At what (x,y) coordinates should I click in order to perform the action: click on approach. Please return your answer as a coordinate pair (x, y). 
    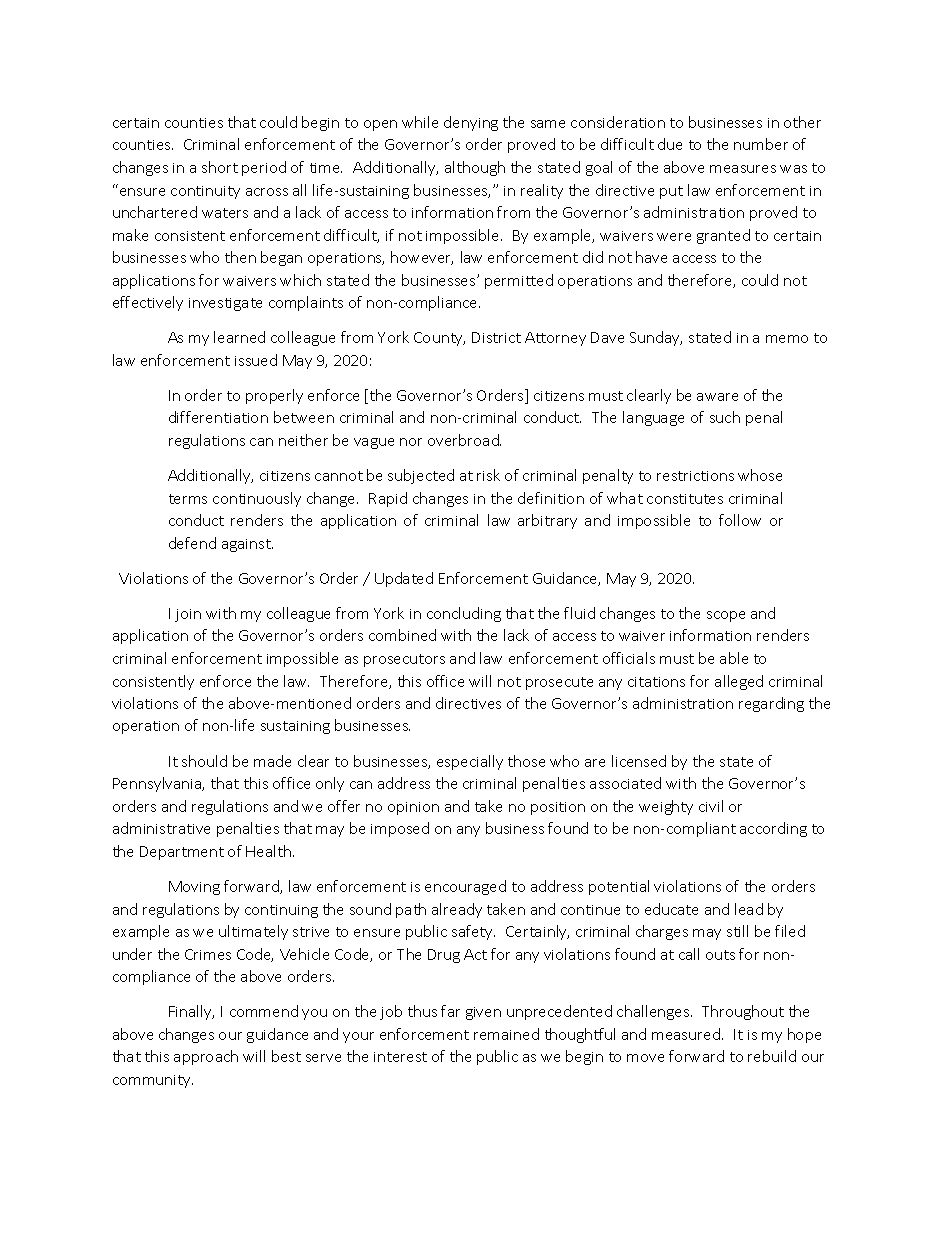
    Looking at the image, I should click on (206, 1057).
